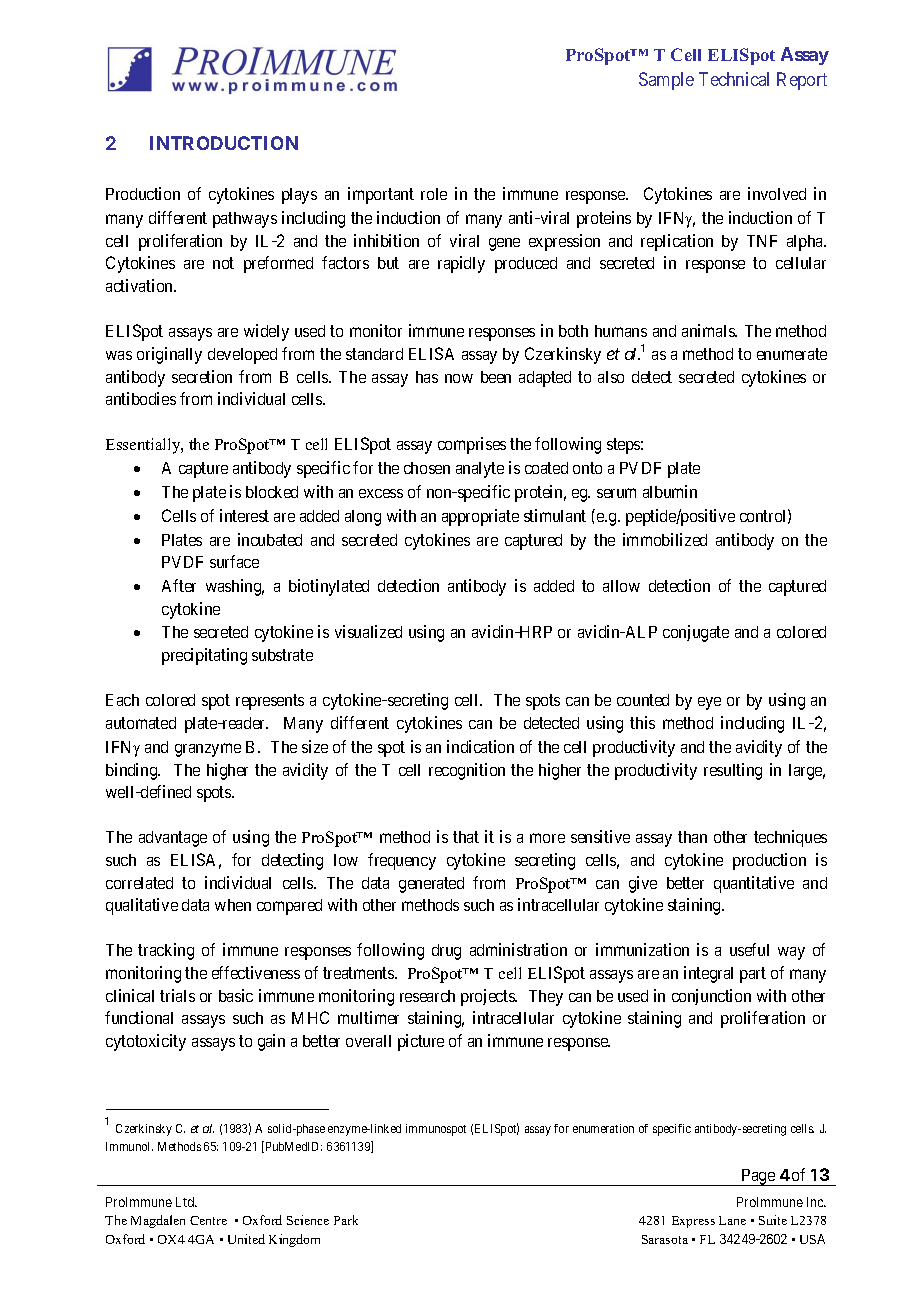 Image resolution: width=924 pixels, height=1308 pixels. Describe the element at coordinates (434, 194) in the image. I see `role` at that location.
